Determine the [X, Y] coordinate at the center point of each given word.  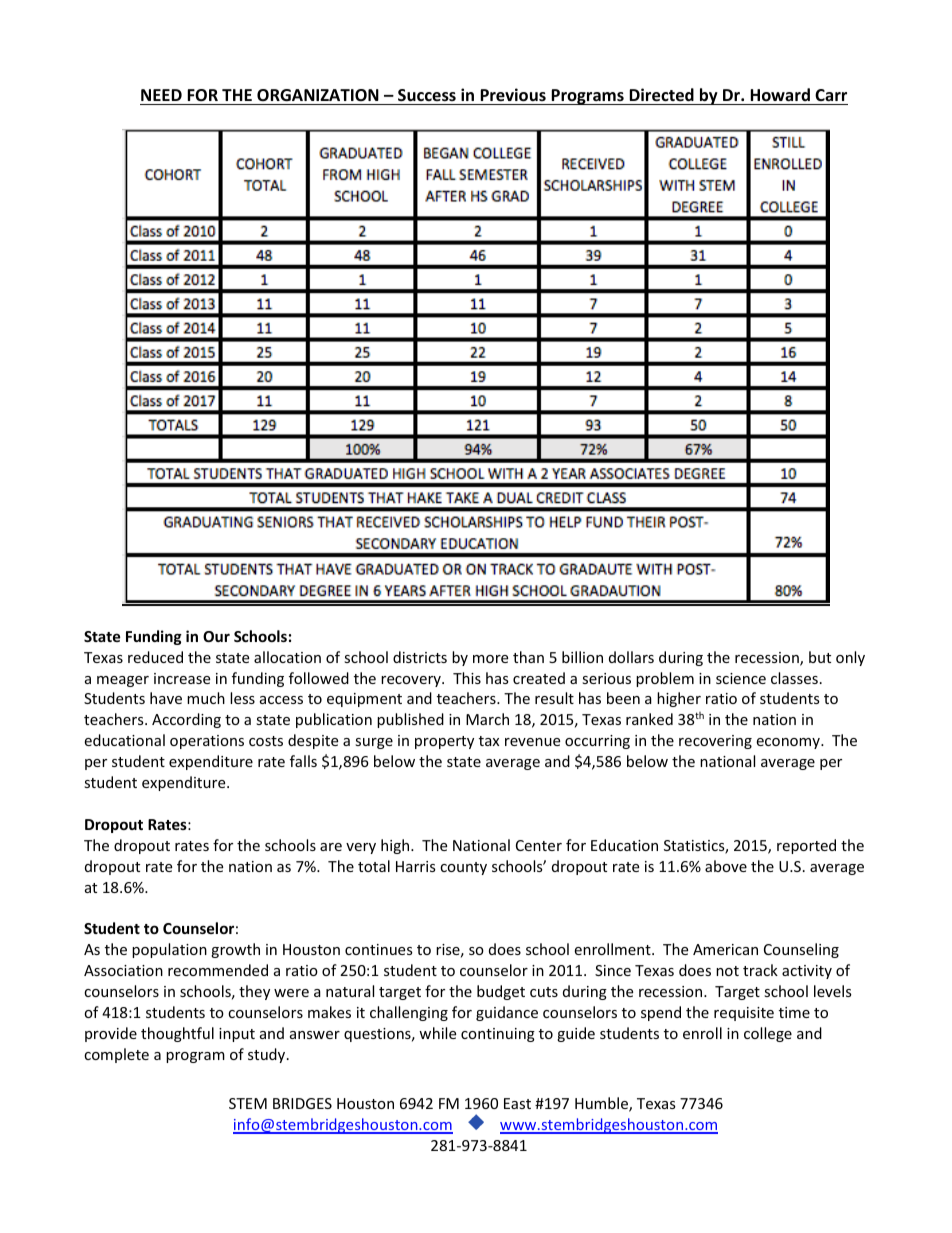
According [186, 720]
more [490, 659]
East [517, 1103]
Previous [513, 95]
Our [216, 636]
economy [789, 743]
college [768, 1034]
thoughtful [177, 1034]
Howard [780, 95]
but [820, 657]
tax [489, 741]
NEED [161, 95]
